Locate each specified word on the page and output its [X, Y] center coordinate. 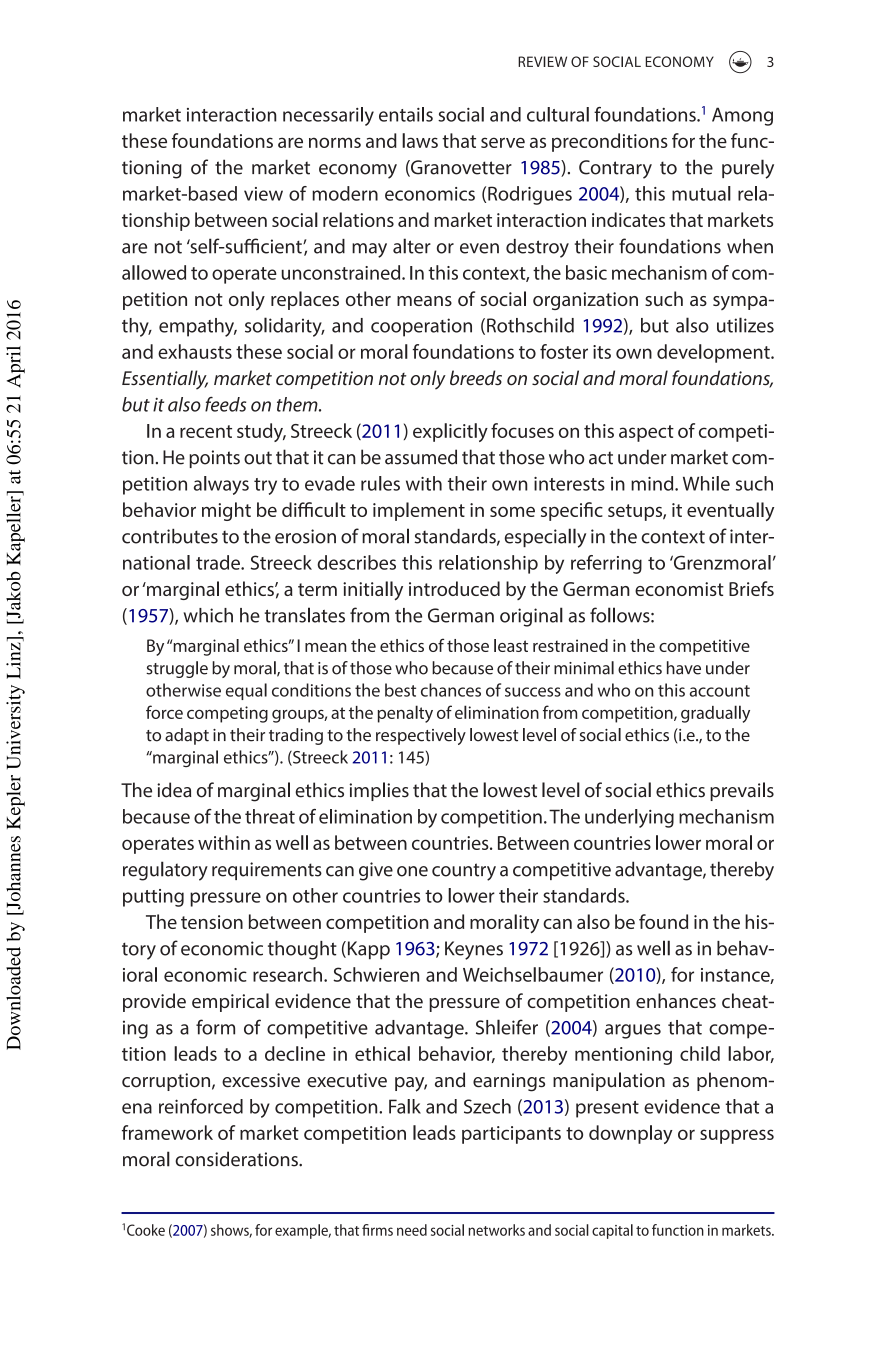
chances [451, 690]
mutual [701, 193]
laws [420, 140]
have [684, 668]
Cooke [146, 1230]
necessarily [328, 116]
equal [246, 691]
